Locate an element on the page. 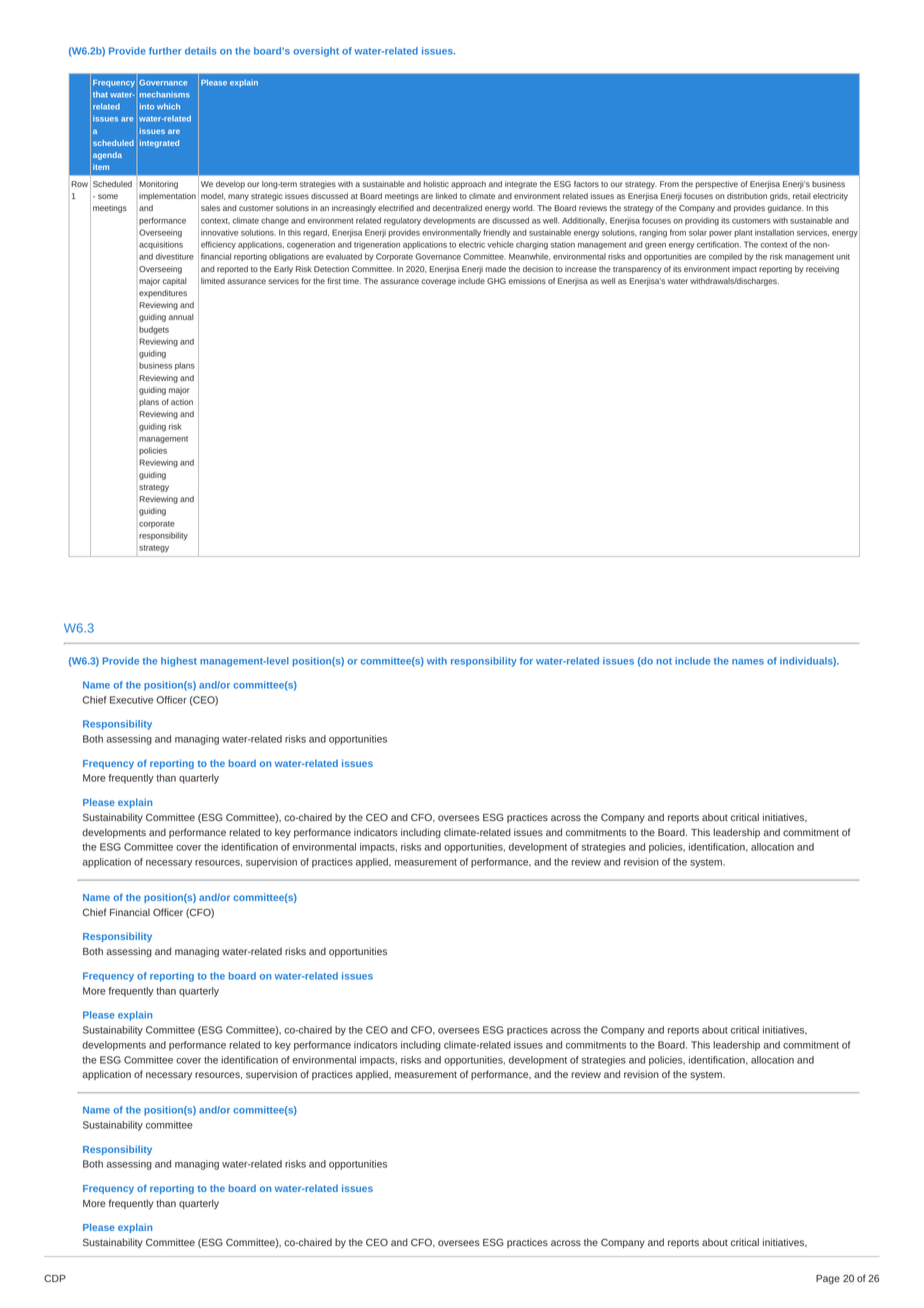 This image has height=1308, width=924. annual is located at coordinates (181, 317).
